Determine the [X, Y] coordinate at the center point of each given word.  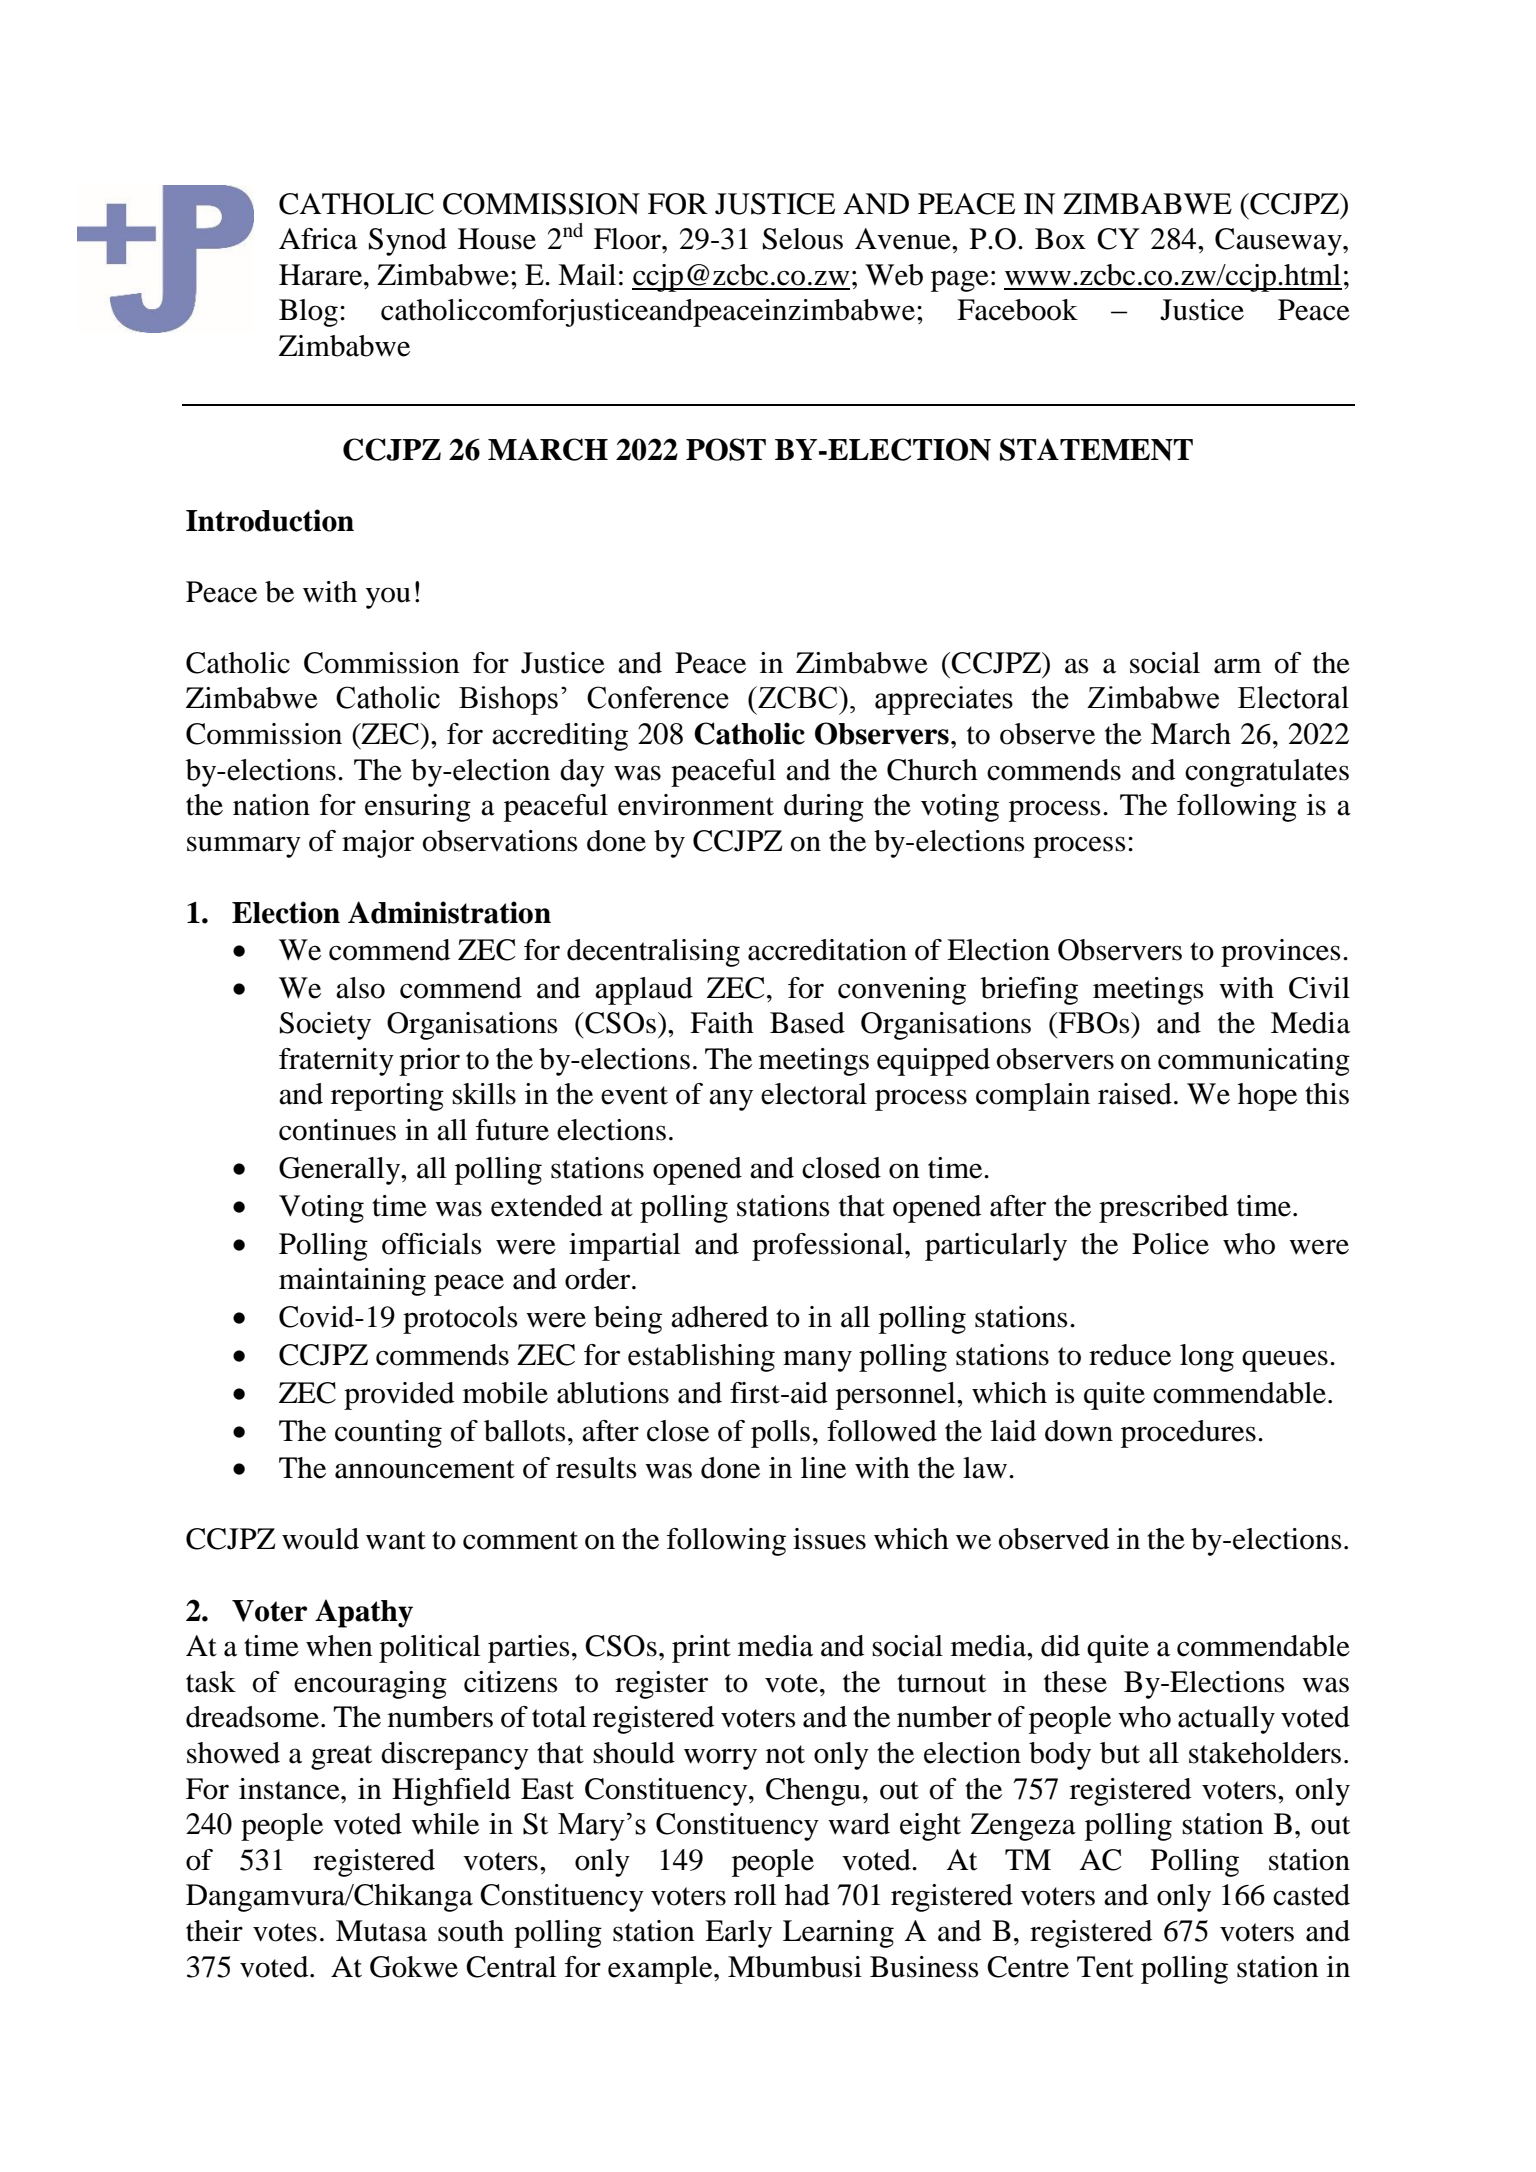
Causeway [1279, 242]
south [471, 1931]
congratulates [1267, 773]
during [824, 808]
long [1207, 1358]
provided [399, 1396]
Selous [803, 239]
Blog [308, 313]
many [817, 1361]
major [378, 844]
